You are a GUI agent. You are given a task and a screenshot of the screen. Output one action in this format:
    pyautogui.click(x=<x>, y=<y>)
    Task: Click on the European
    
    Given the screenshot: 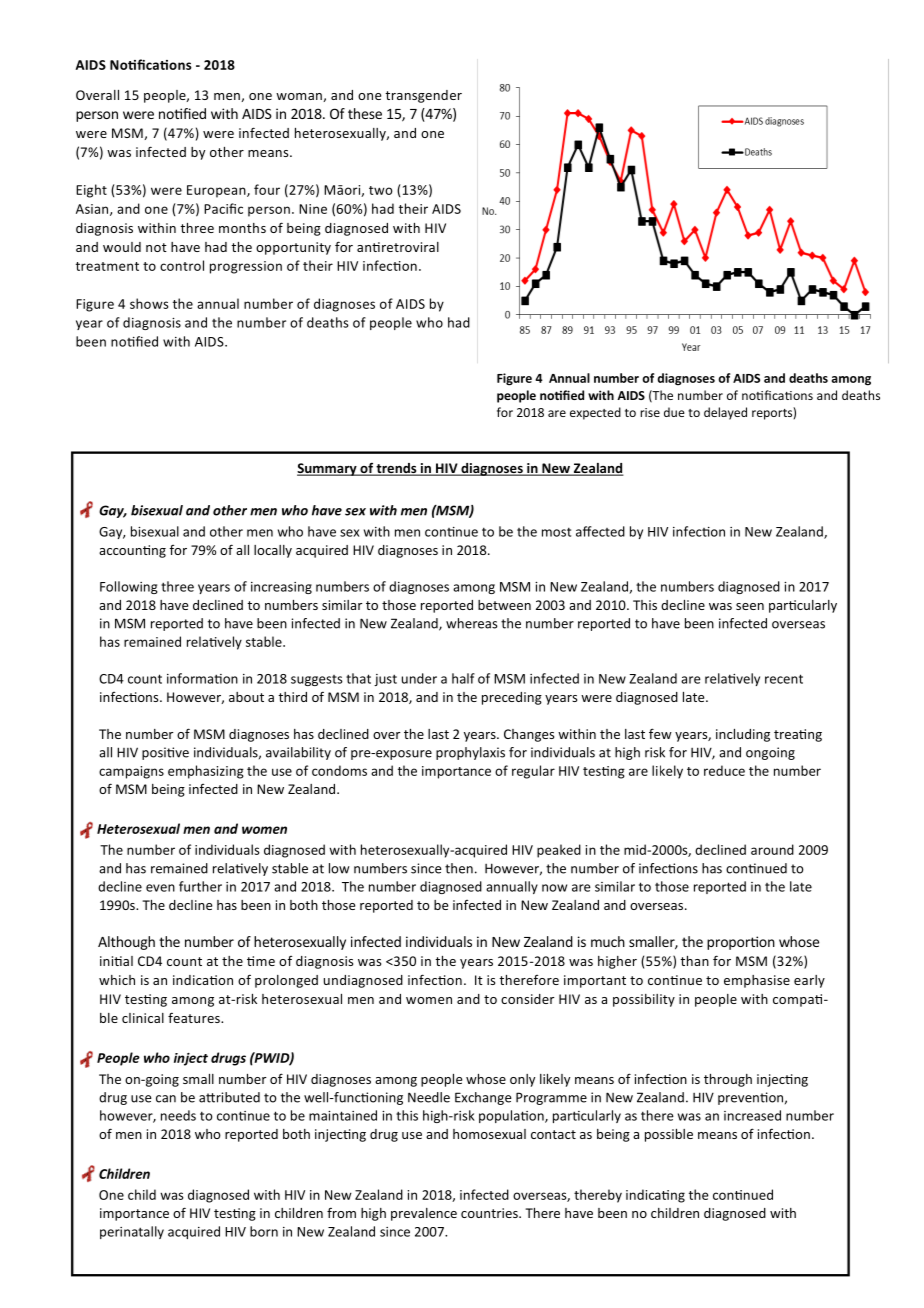 What is the action you would take?
    pyautogui.click(x=217, y=191)
